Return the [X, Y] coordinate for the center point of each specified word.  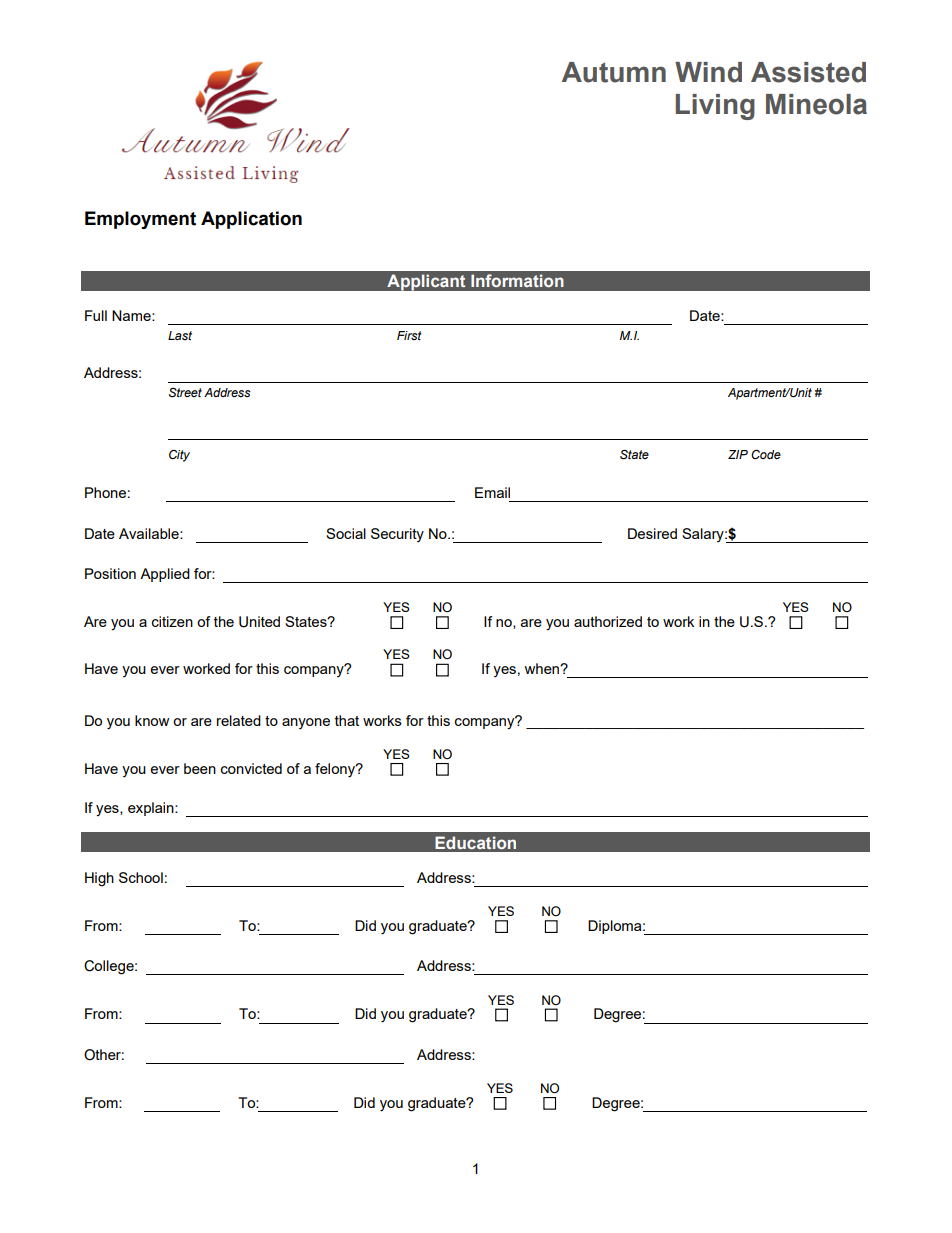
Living [715, 107]
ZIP [738, 454]
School [141, 877]
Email [492, 492]
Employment [140, 220]
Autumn [614, 72]
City [179, 456]
